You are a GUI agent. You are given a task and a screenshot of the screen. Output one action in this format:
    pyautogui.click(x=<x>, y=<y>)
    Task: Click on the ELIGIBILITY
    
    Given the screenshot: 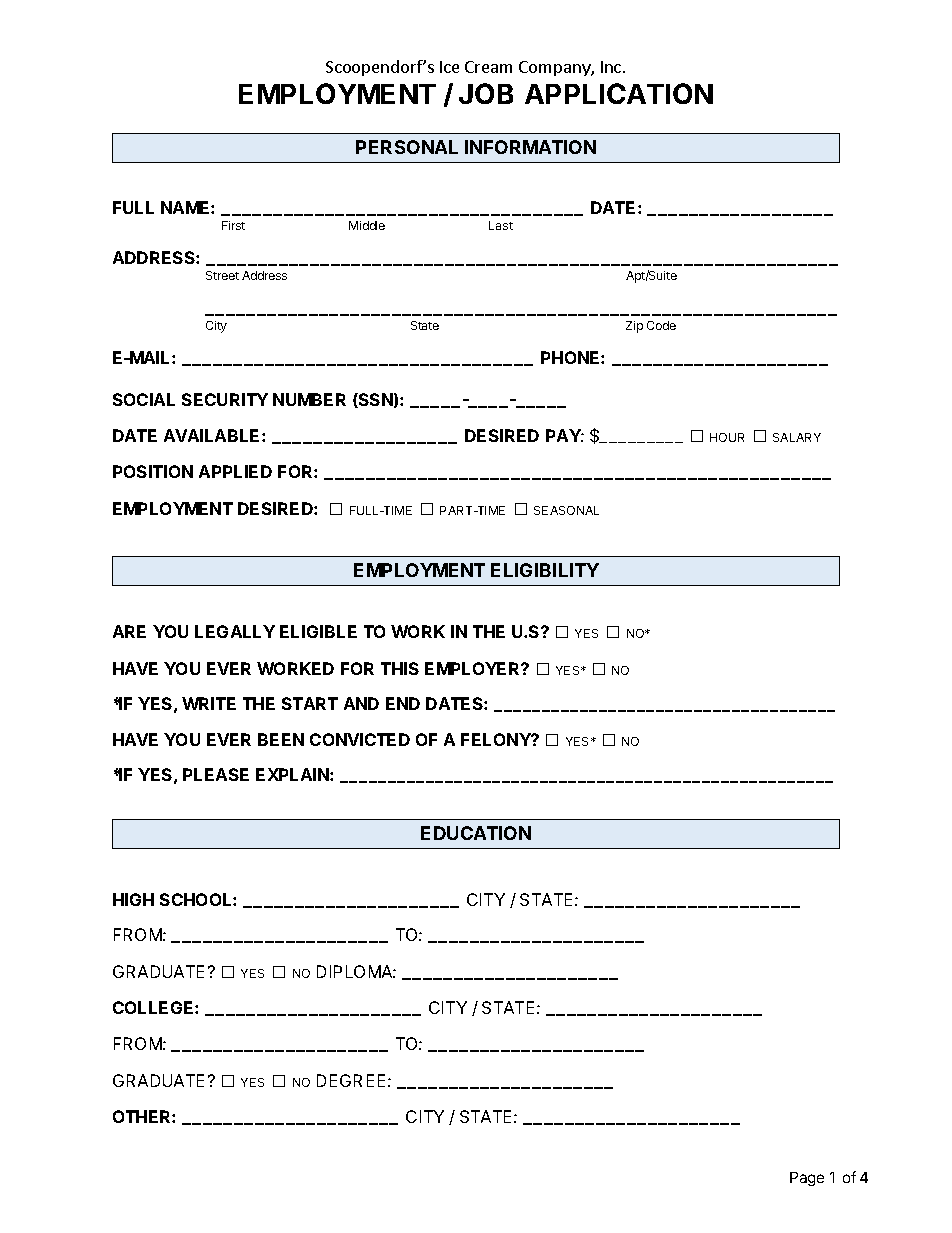 What is the action you would take?
    pyautogui.click(x=545, y=570)
